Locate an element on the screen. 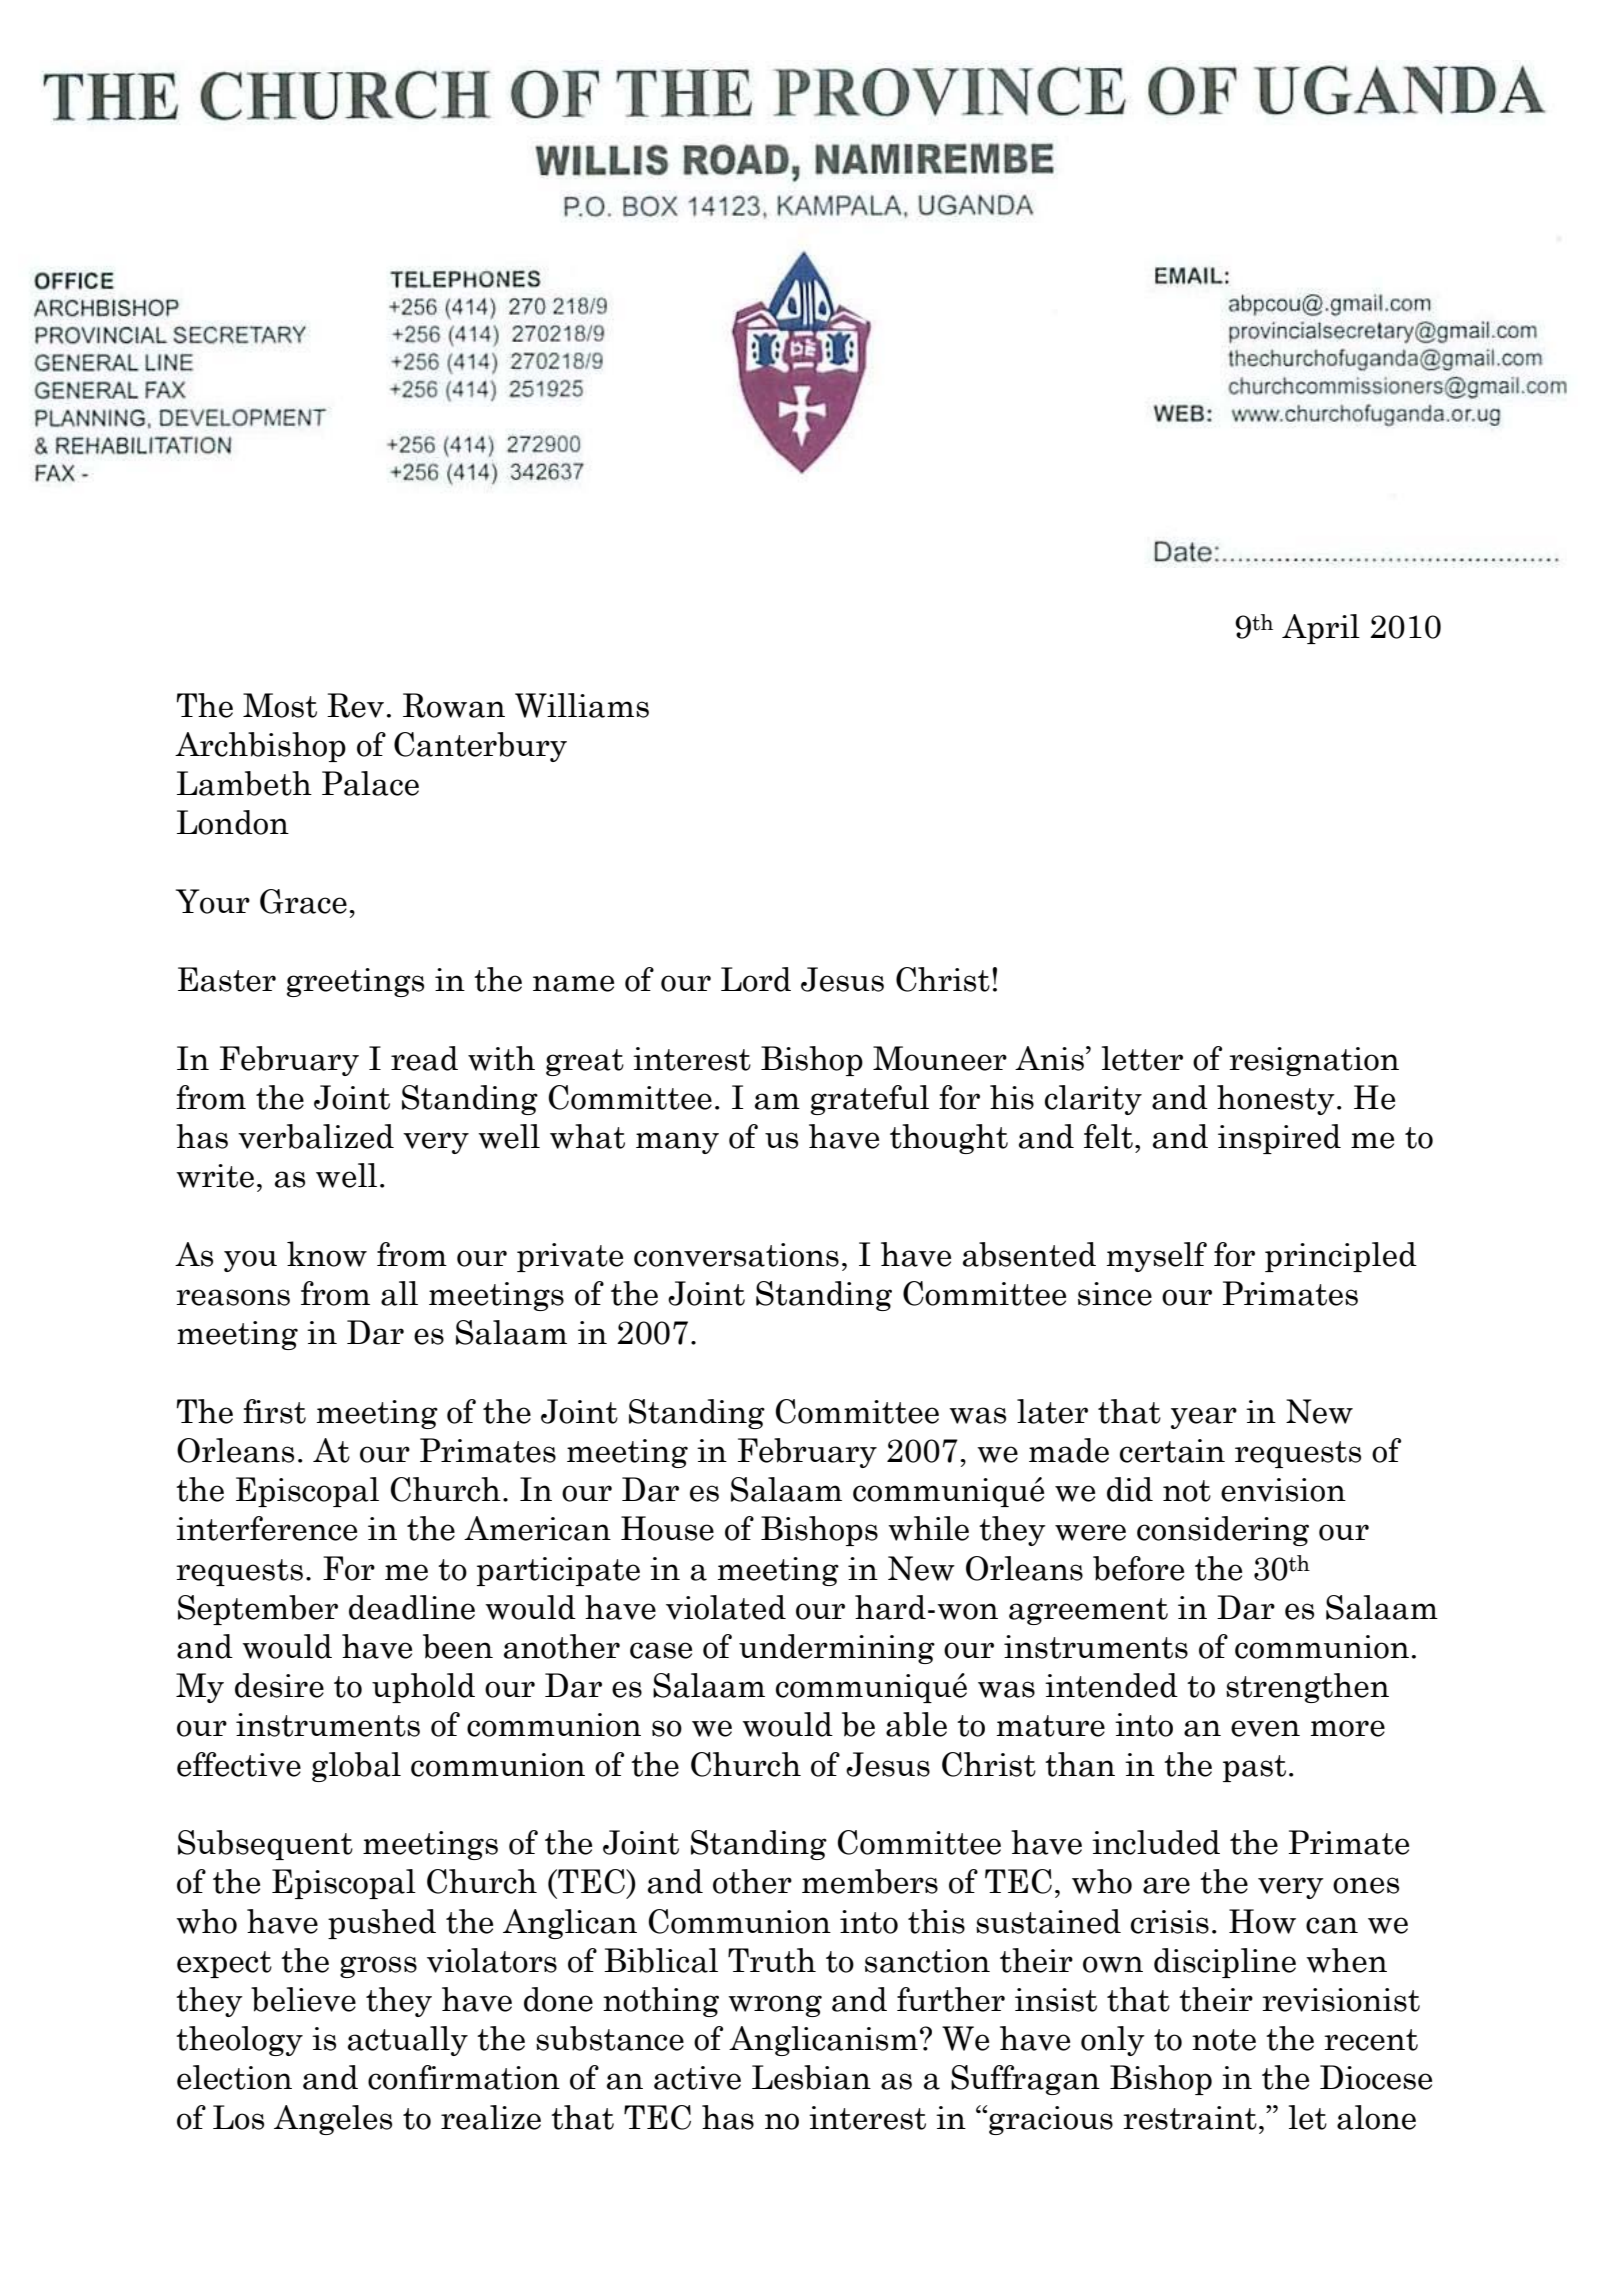  inspired is located at coordinates (1279, 1139).
